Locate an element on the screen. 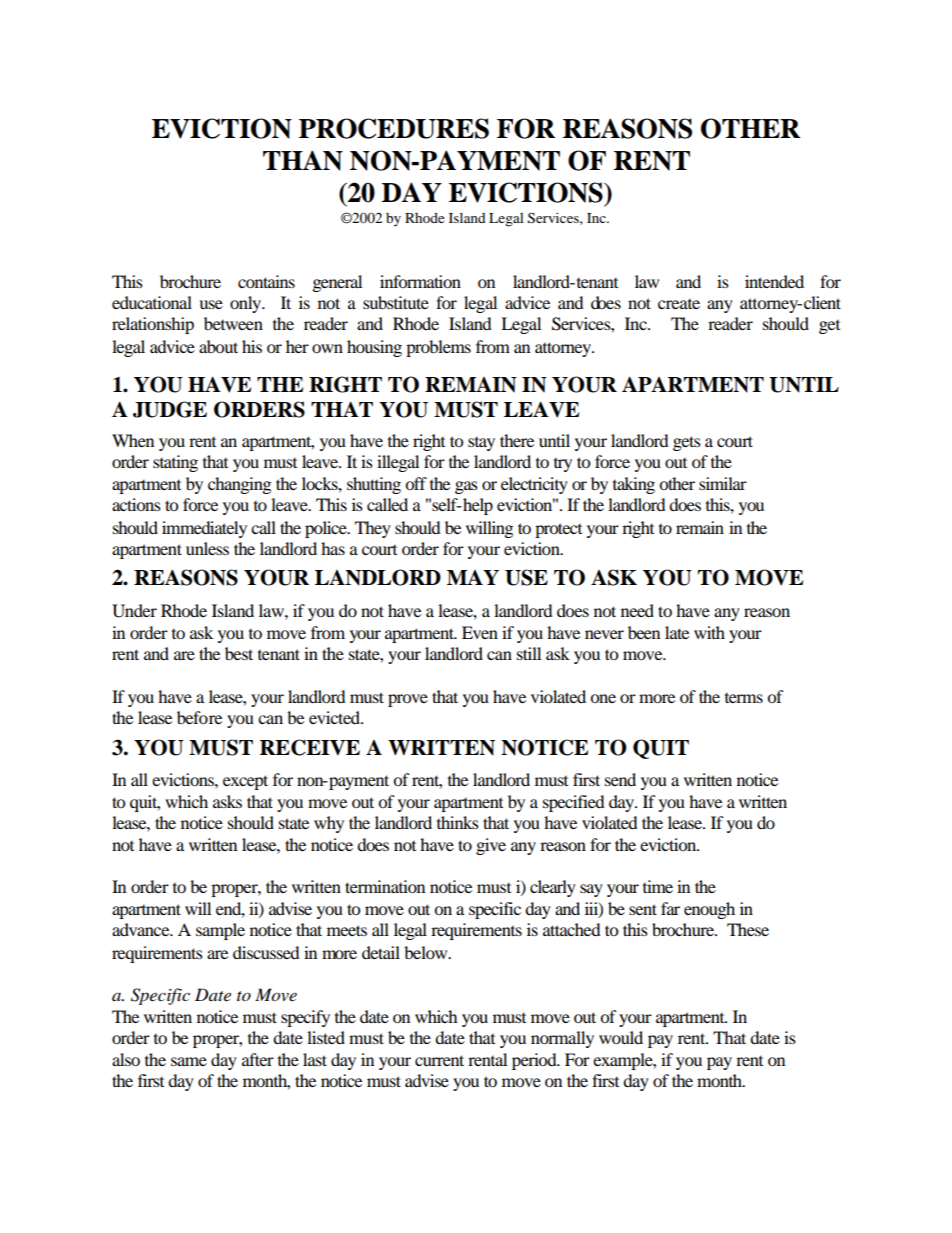 The height and width of the screenshot is (1233, 952). with is located at coordinates (709, 632).
